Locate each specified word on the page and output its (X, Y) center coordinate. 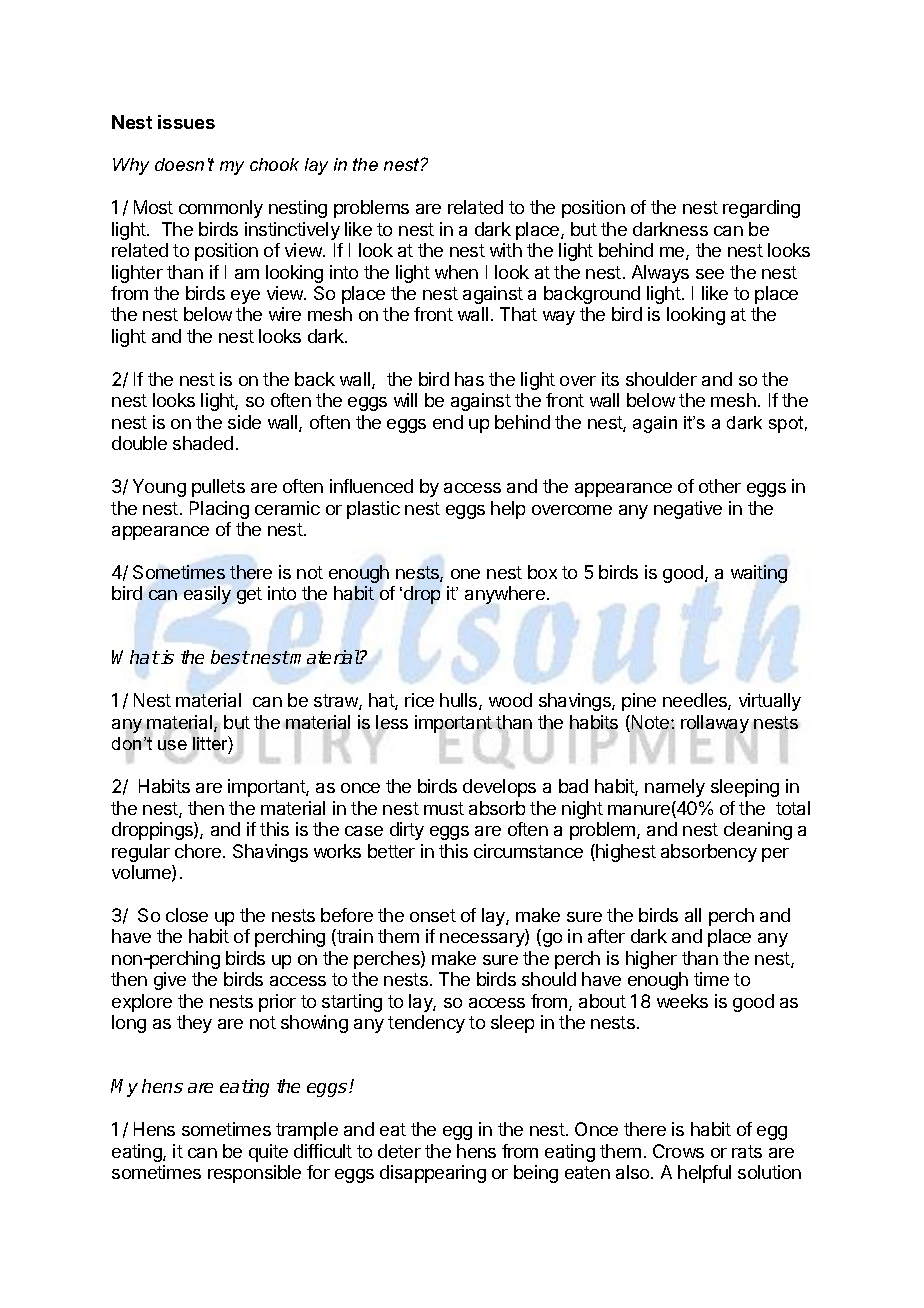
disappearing (433, 1174)
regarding (761, 209)
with (506, 250)
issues (186, 122)
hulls (460, 701)
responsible (254, 1174)
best (230, 657)
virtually (770, 702)
